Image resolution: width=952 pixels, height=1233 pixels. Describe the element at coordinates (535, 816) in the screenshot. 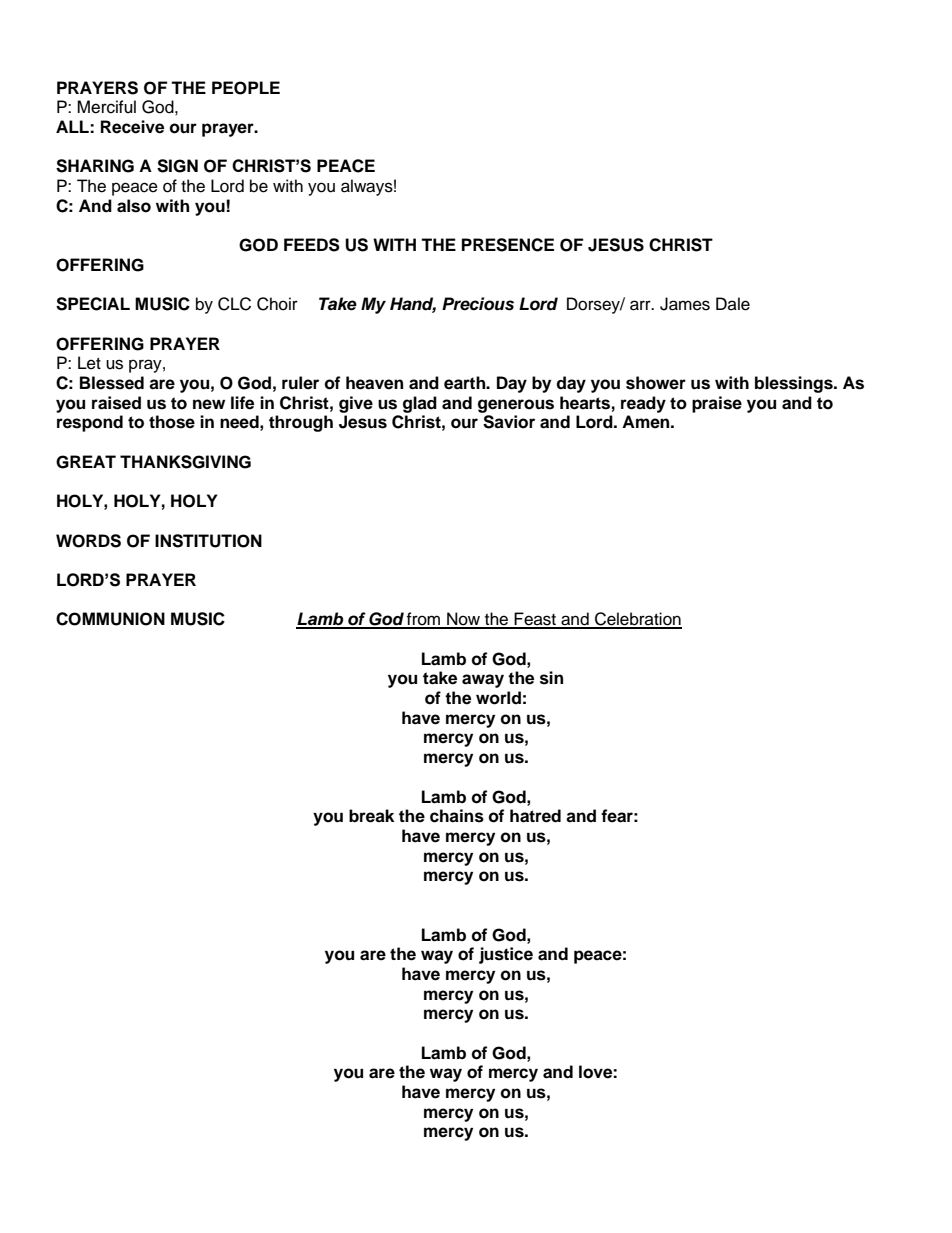

I see `hatred` at that location.
